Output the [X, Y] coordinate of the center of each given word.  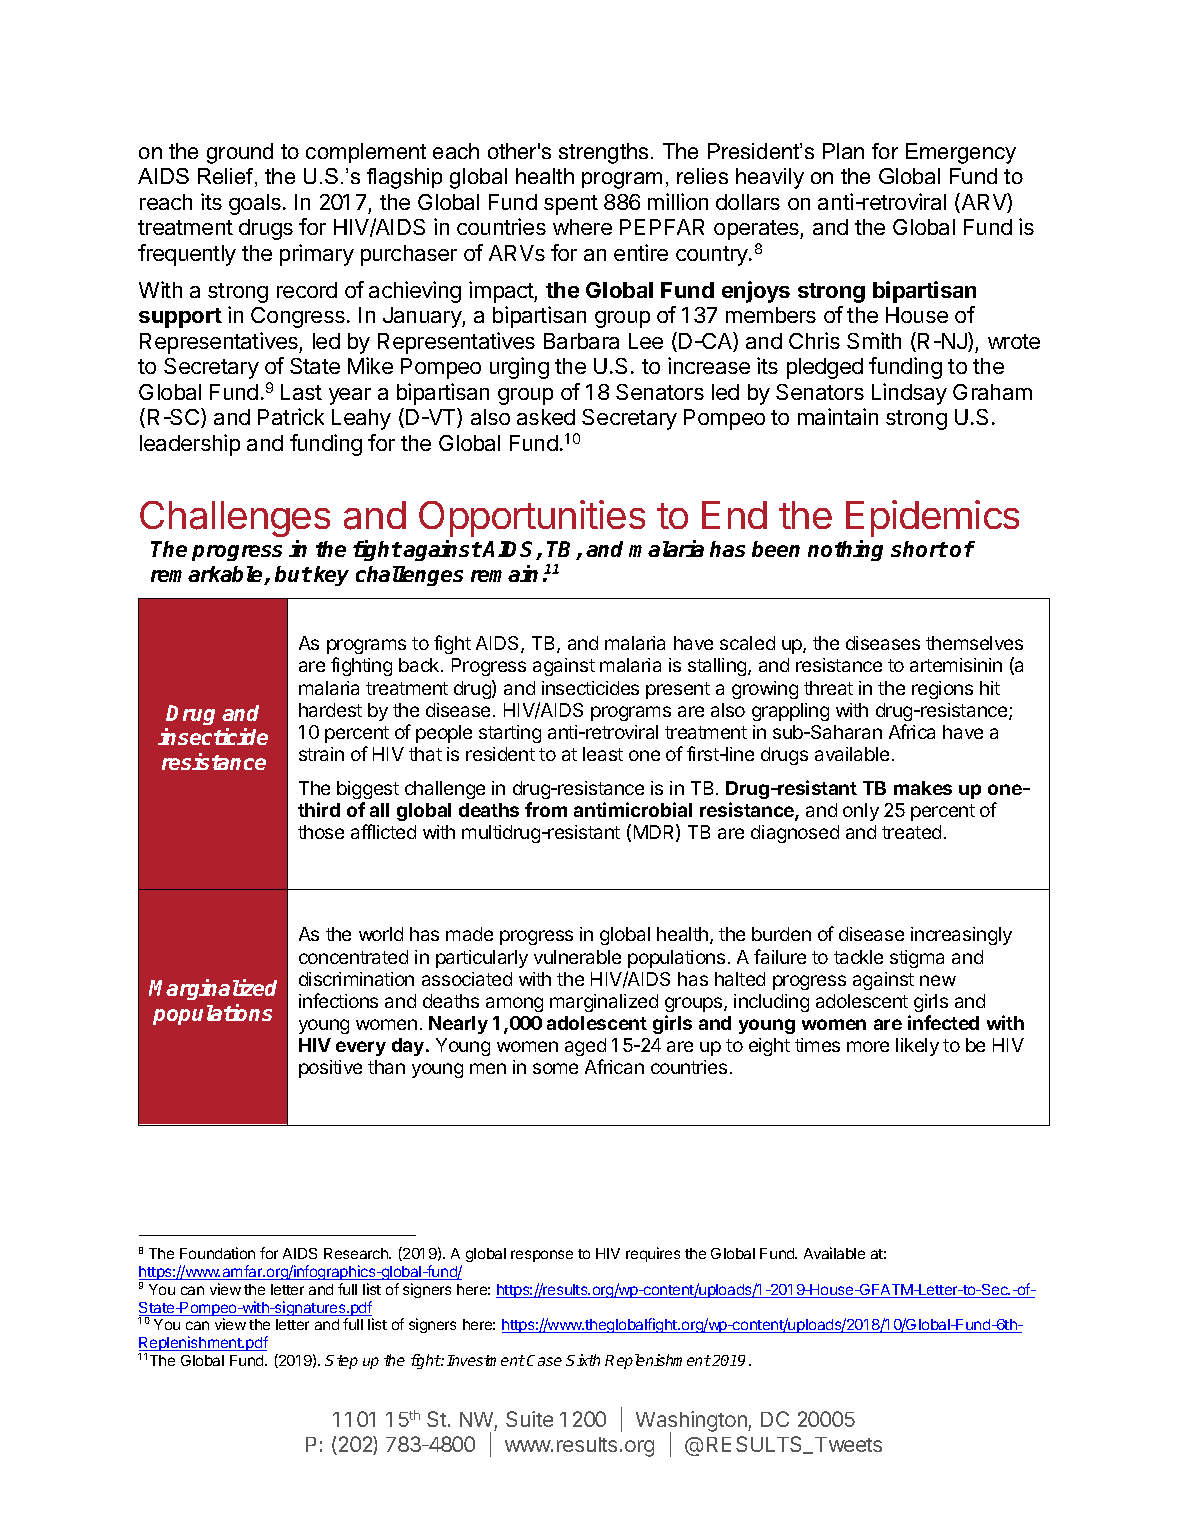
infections [338, 1000]
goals [255, 204]
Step [341, 1362]
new [938, 980]
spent [571, 205]
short [919, 549]
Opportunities [532, 518]
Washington [692, 1423]
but [293, 574]
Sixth [583, 1360]
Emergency [961, 153]
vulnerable [577, 957]
